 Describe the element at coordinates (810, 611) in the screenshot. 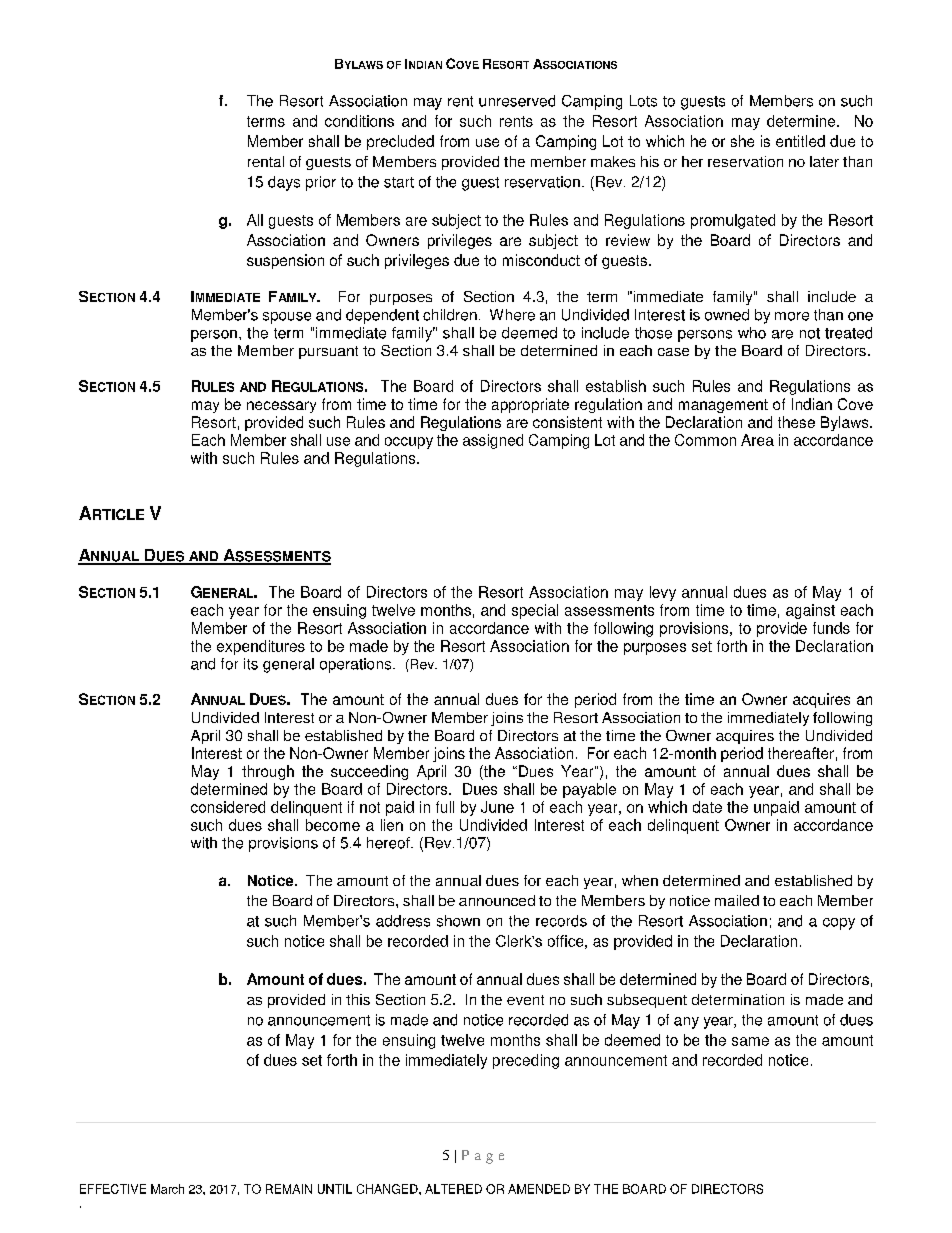

I see `against` at that location.
